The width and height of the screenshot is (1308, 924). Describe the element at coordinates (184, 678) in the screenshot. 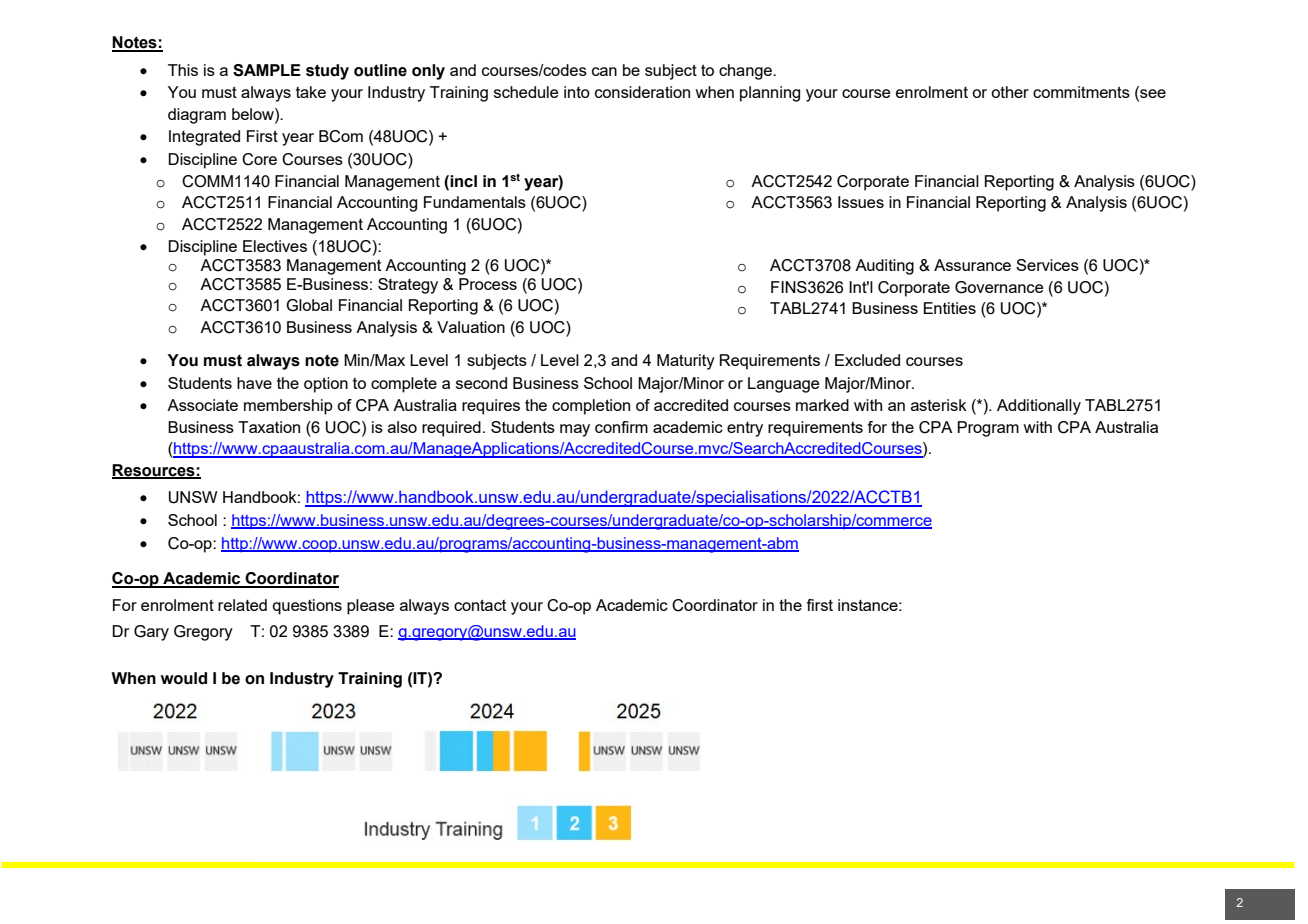

I see `would` at that location.
